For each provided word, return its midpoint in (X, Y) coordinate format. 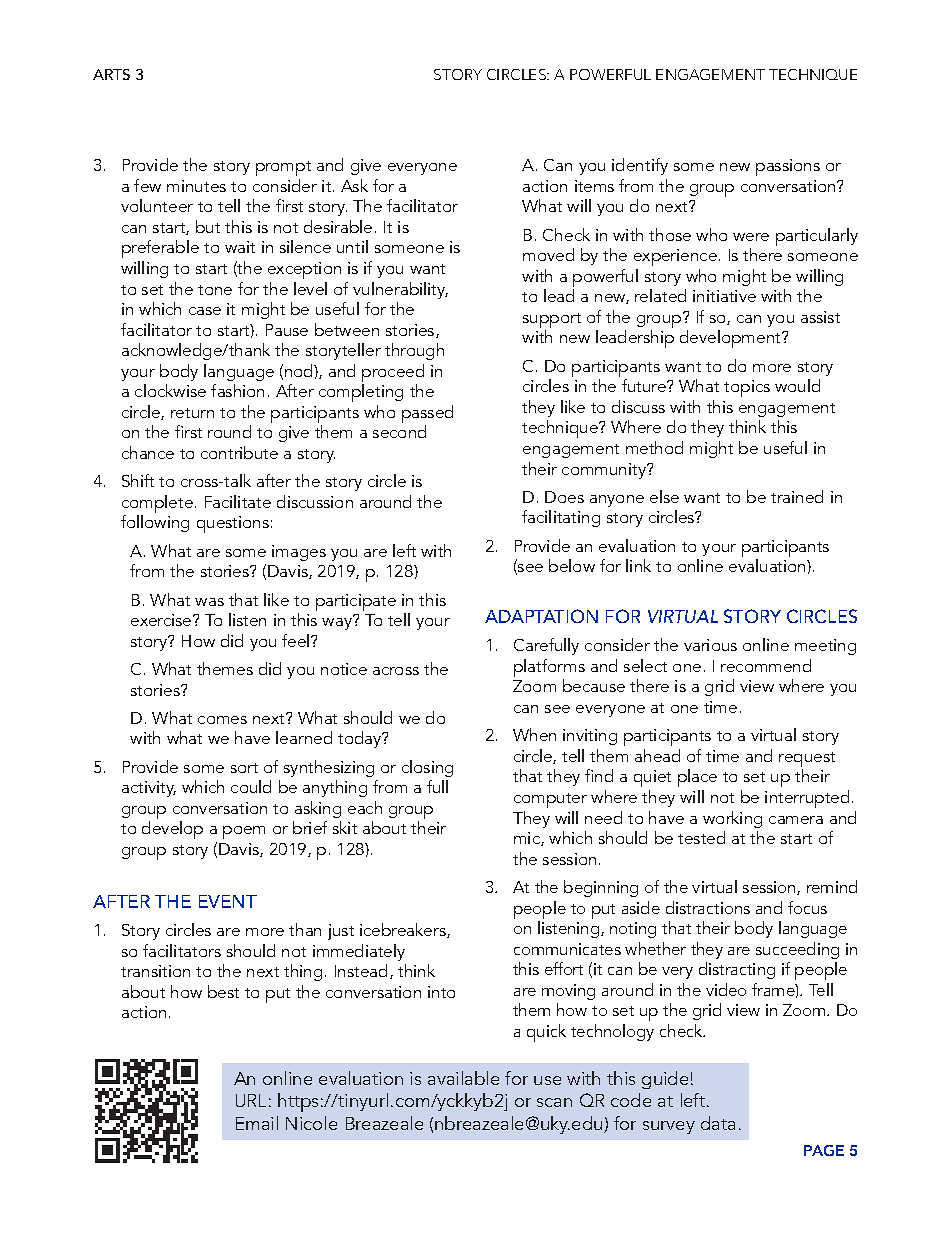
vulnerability (400, 290)
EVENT (228, 901)
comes (222, 720)
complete (157, 505)
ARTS (111, 74)
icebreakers (404, 930)
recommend (766, 665)
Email (257, 1123)
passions (788, 167)
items (594, 186)
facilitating (561, 518)
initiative (724, 296)
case (205, 311)
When (534, 734)
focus (807, 907)
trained (797, 496)
